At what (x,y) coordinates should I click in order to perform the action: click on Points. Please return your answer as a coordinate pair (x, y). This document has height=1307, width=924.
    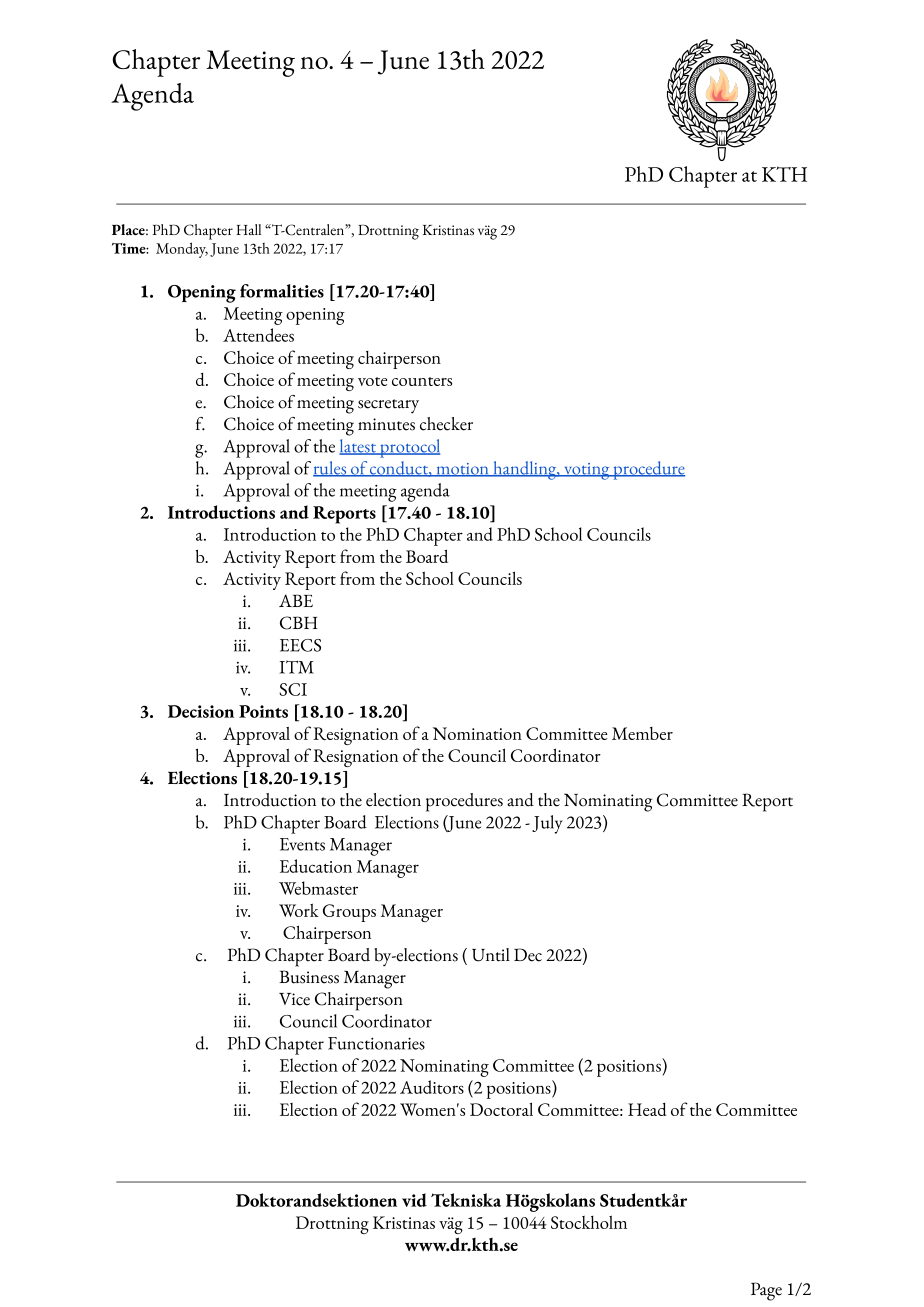
    Looking at the image, I should click on (263, 711).
